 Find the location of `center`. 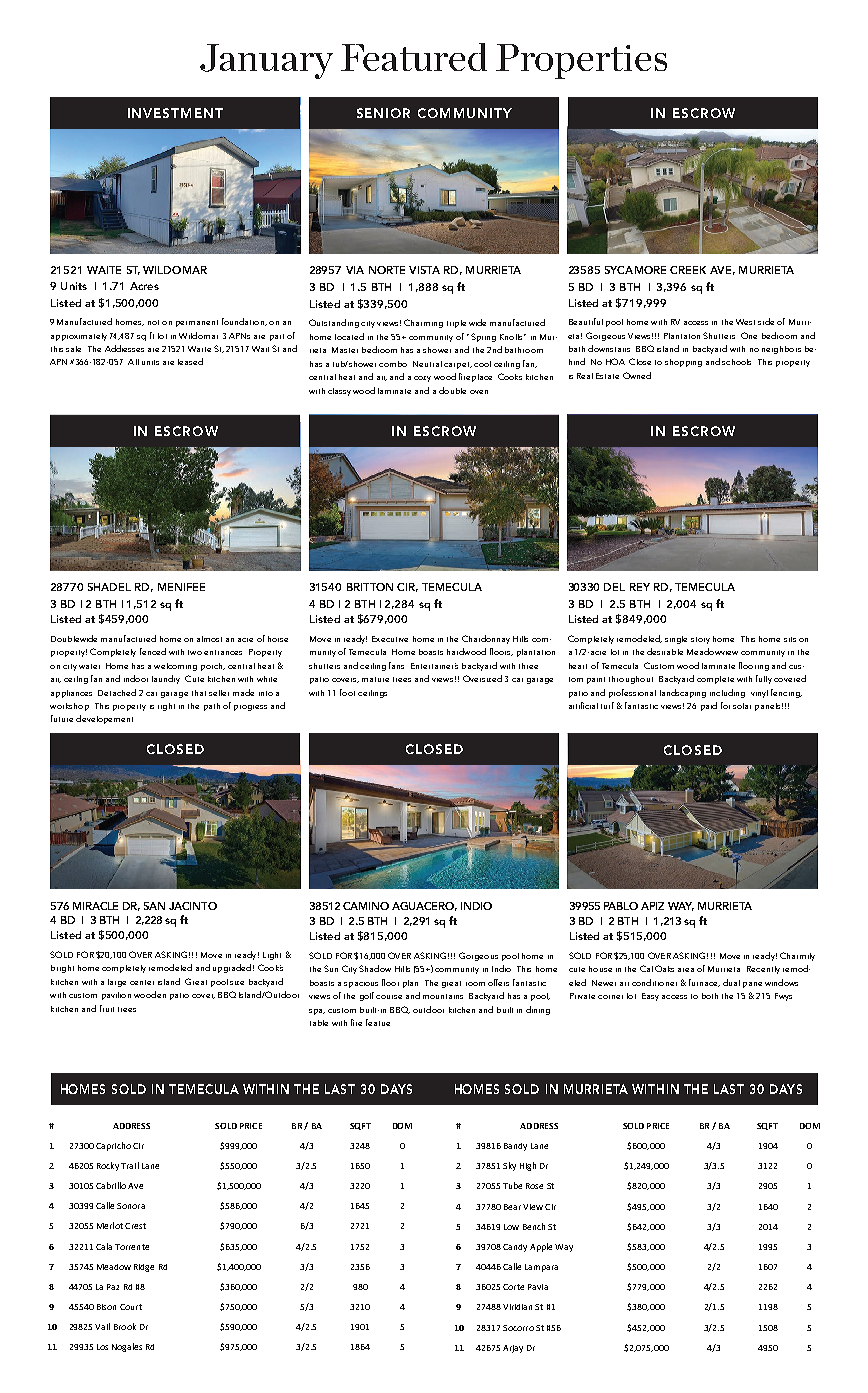

center is located at coordinates (142, 982).
